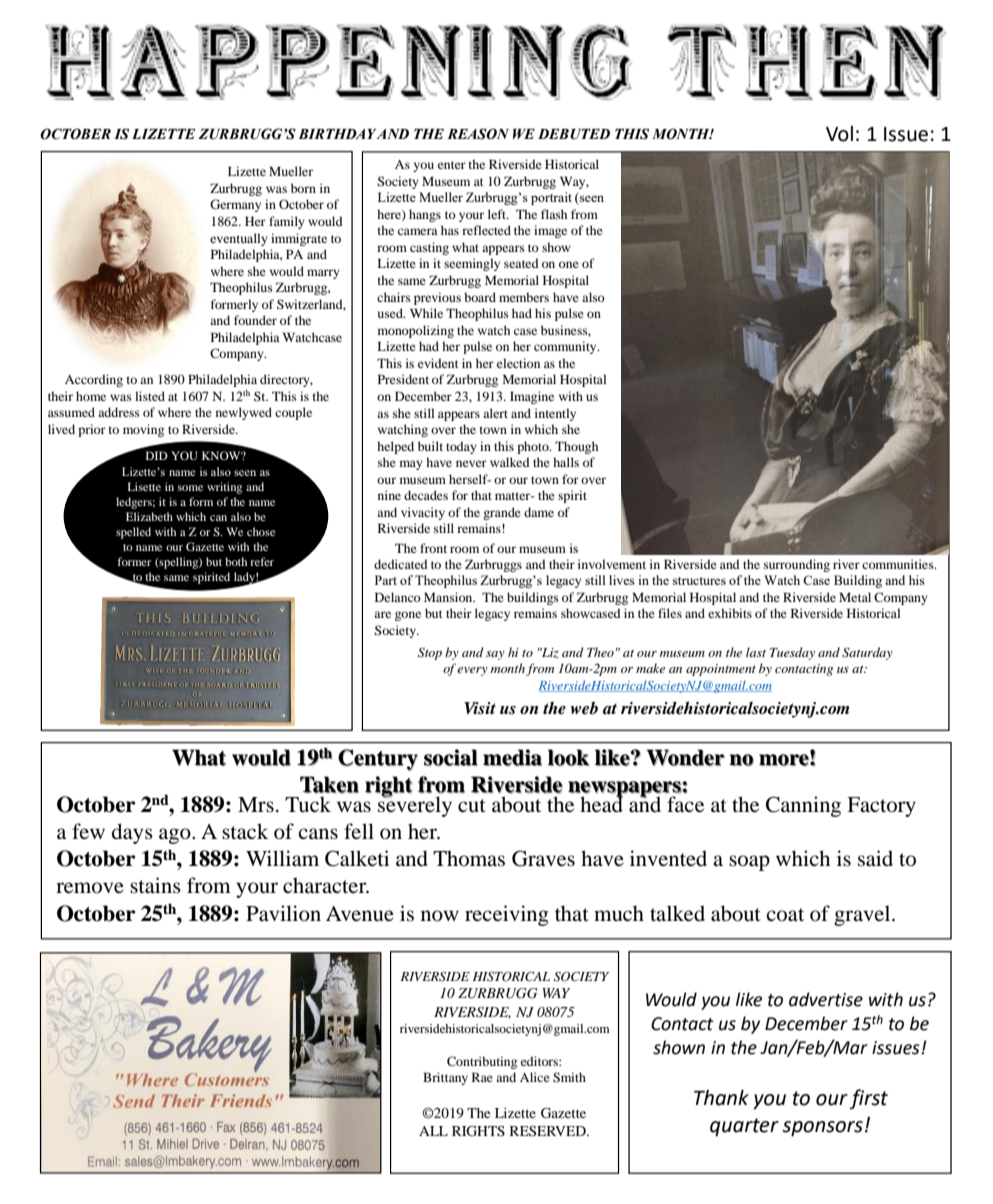  What do you see at coordinates (445, 1078) in the document?
I see `Brittany` at bounding box center [445, 1078].
